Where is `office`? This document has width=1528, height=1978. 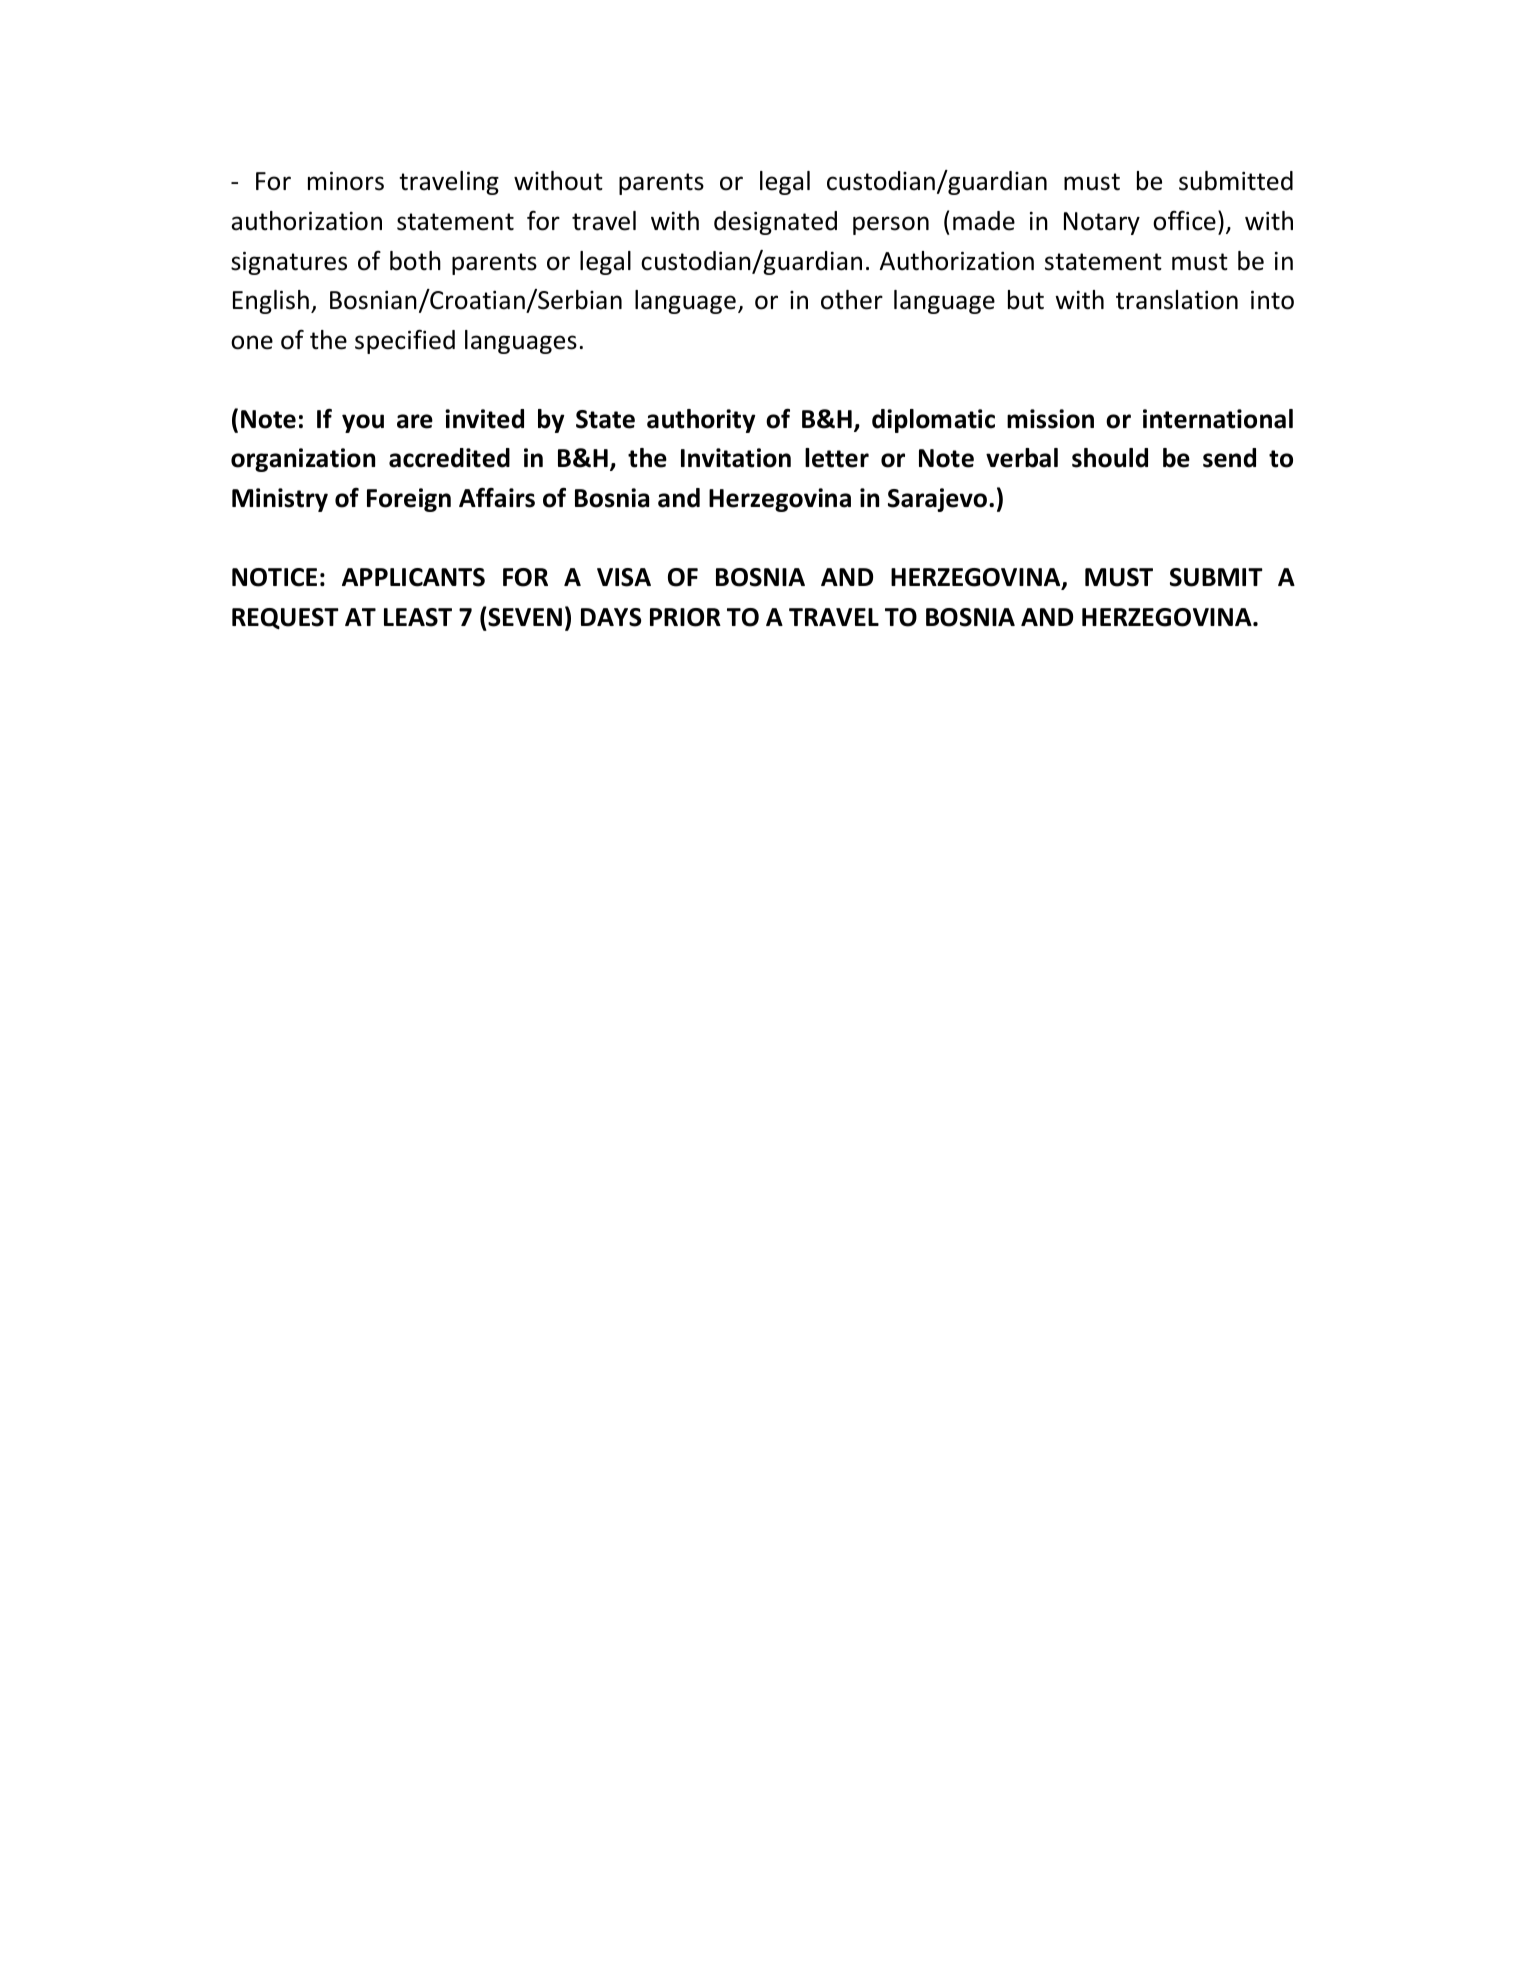 office is located at coordinates (1184, 220).
